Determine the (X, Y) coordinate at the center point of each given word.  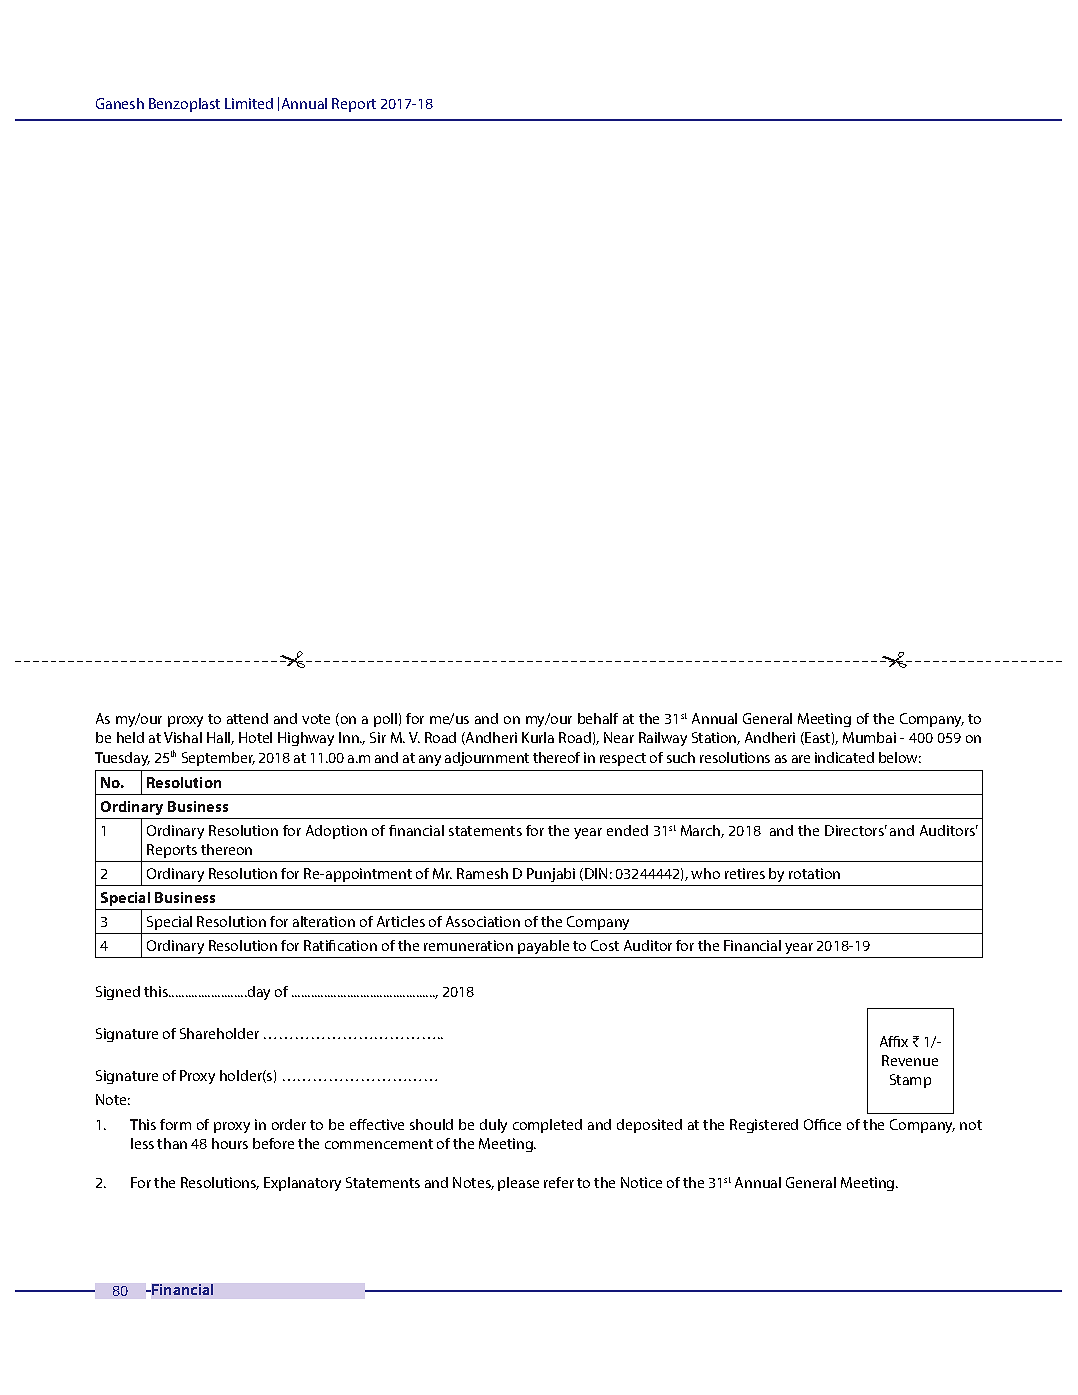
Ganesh (120, 103)
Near (619, 737)
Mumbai (869, 737)
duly (493, 1126)
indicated (844, 757)
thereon (226, 849)
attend (247, 718)
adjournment (487, 759)
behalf (598, 718)
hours (230, 1143)
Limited (249, 103)
